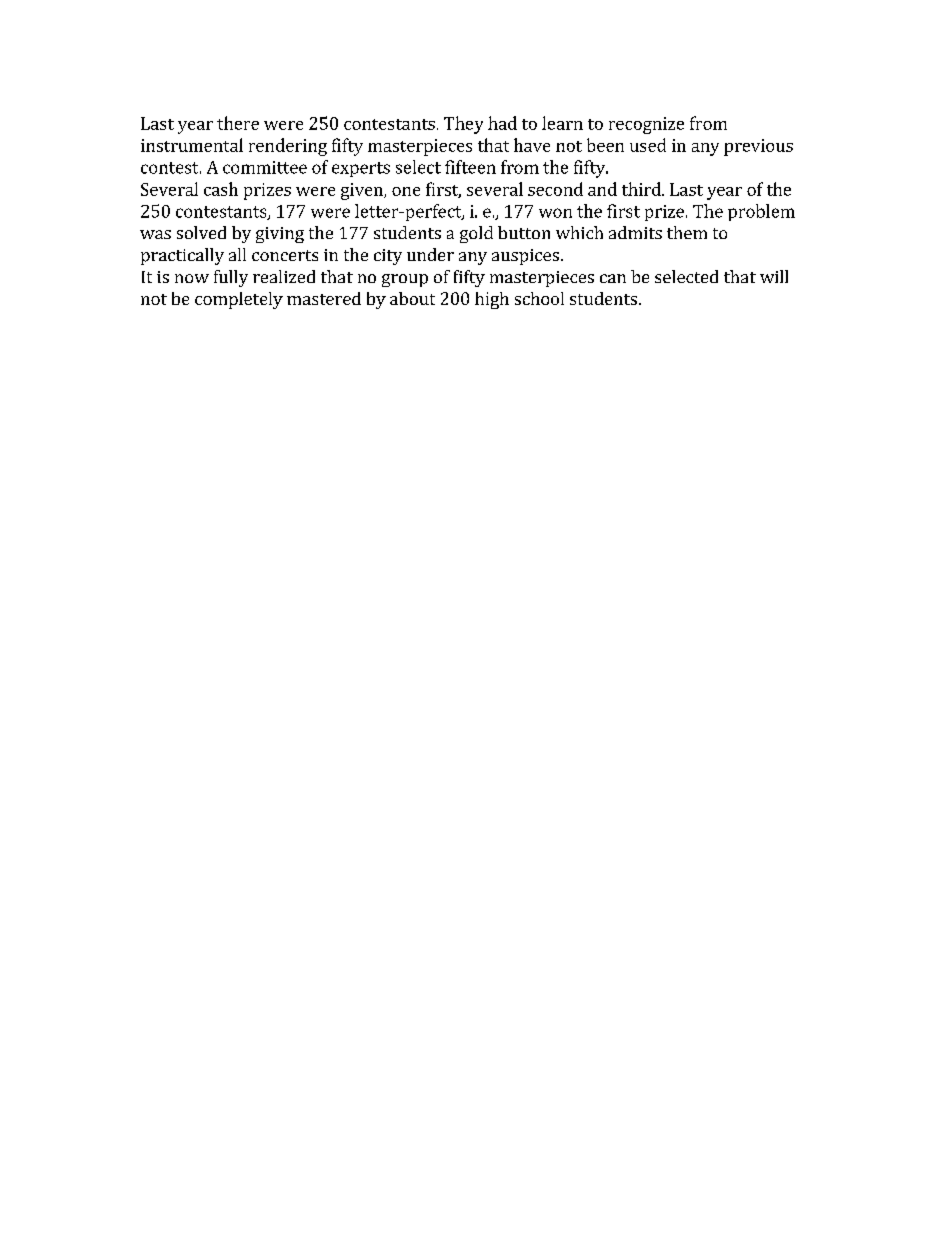  What do you see at coordinates (239, 300) in the screenshot?
I see `completely` at bounding box center [239, 300].
